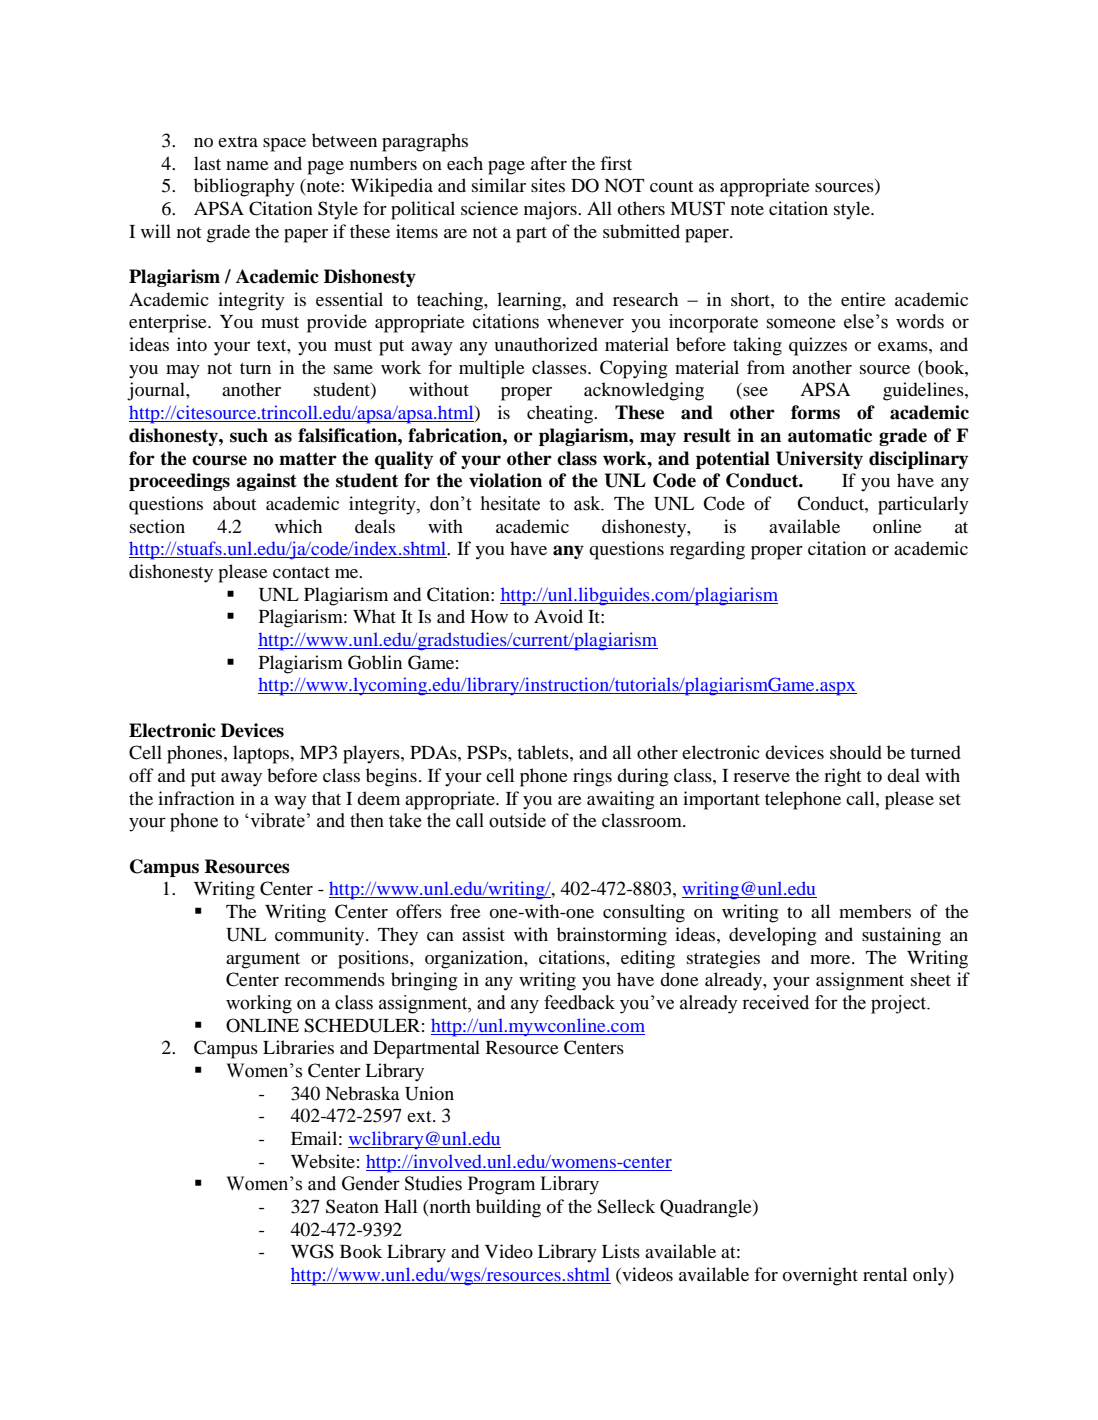  What do you see at coordinates (352, 1206) in the screenshot?
I see `Seaton` at bounding box center [352, 1206].
